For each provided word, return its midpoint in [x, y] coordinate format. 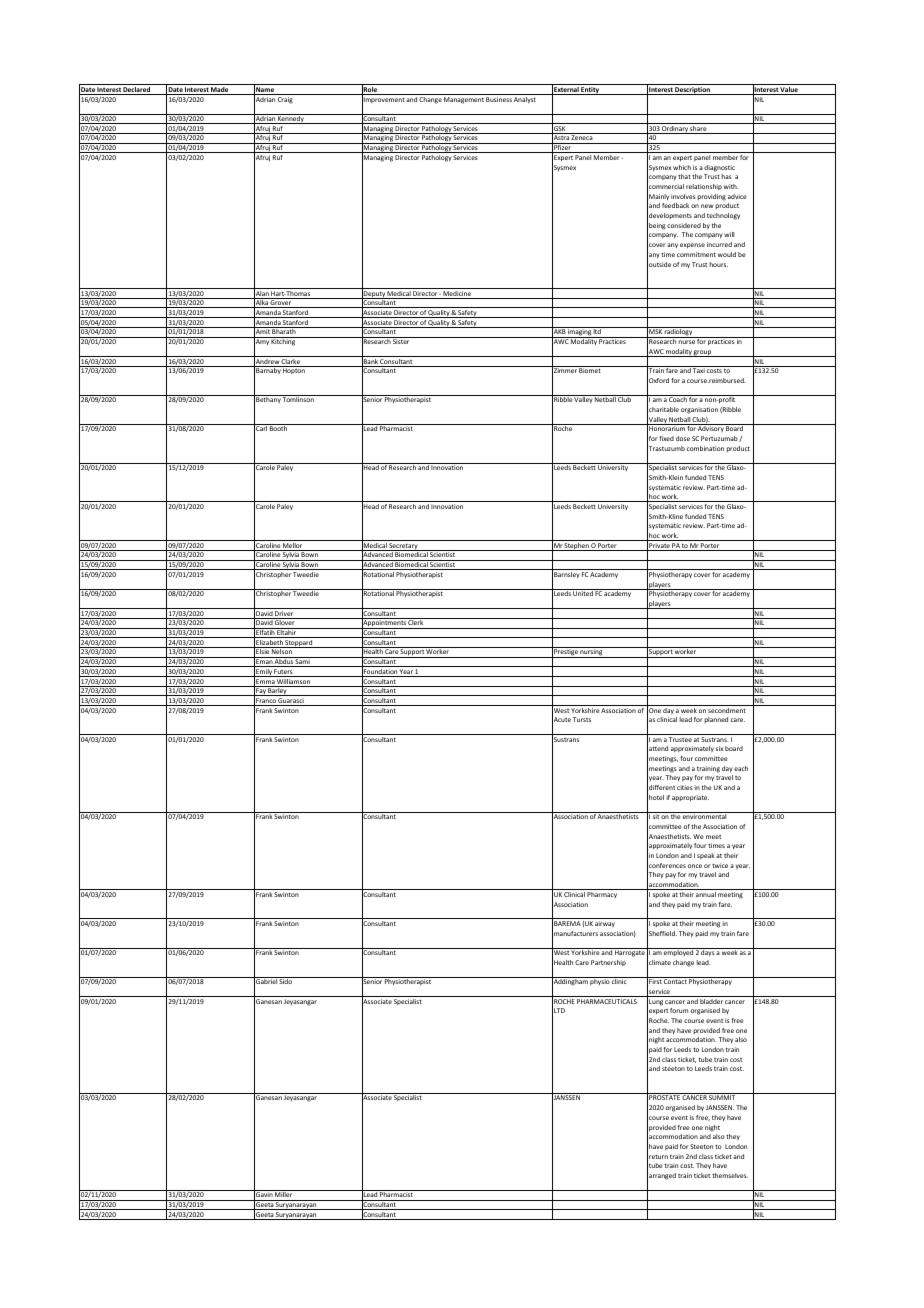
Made [220, 91]
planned [716, 720]
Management [464, 100]
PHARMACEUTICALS [607, 1001]
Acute [561, 720]
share [699, 130]
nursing [592, 653]
